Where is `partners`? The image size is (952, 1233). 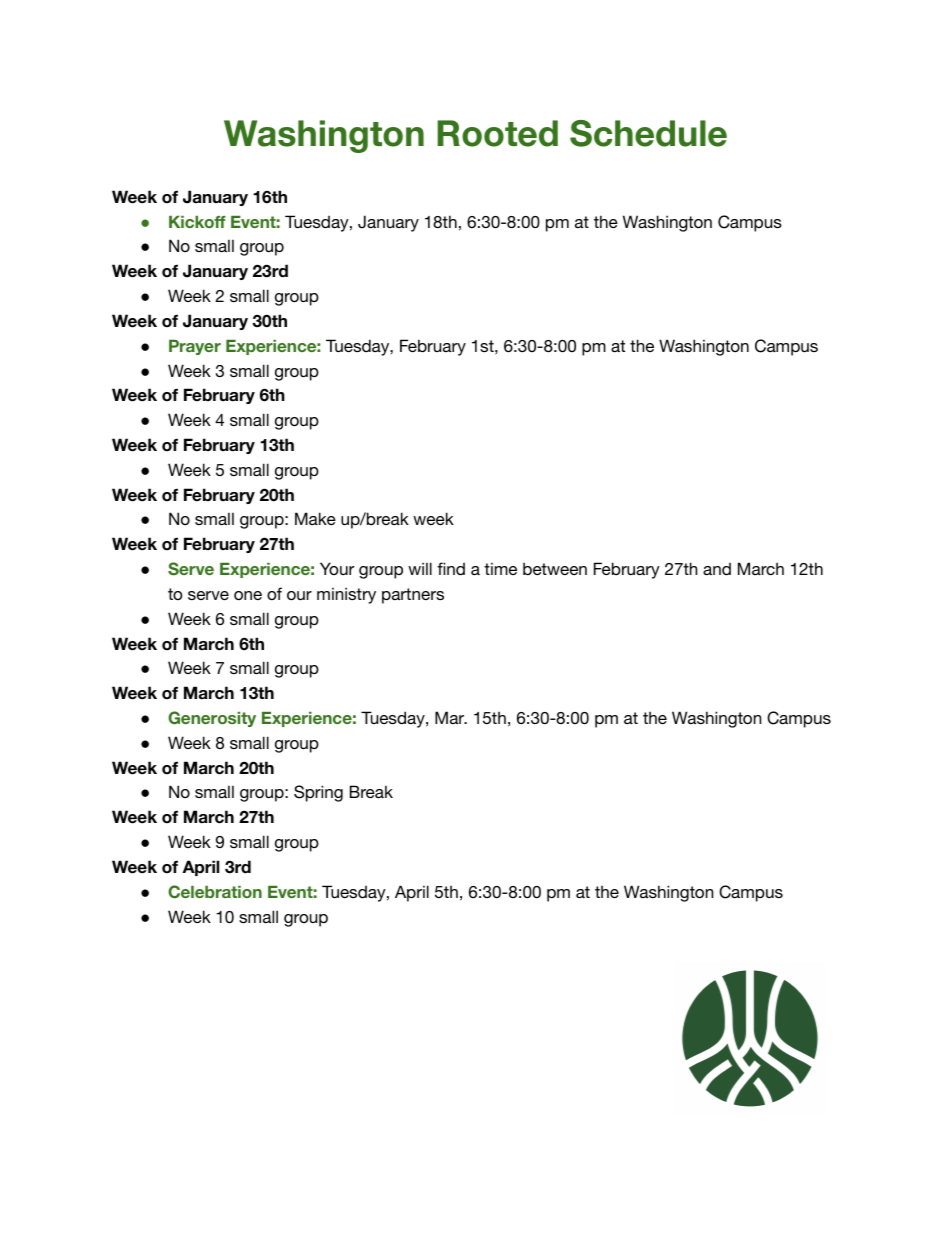 partners is located at coordinates (413, 596).
